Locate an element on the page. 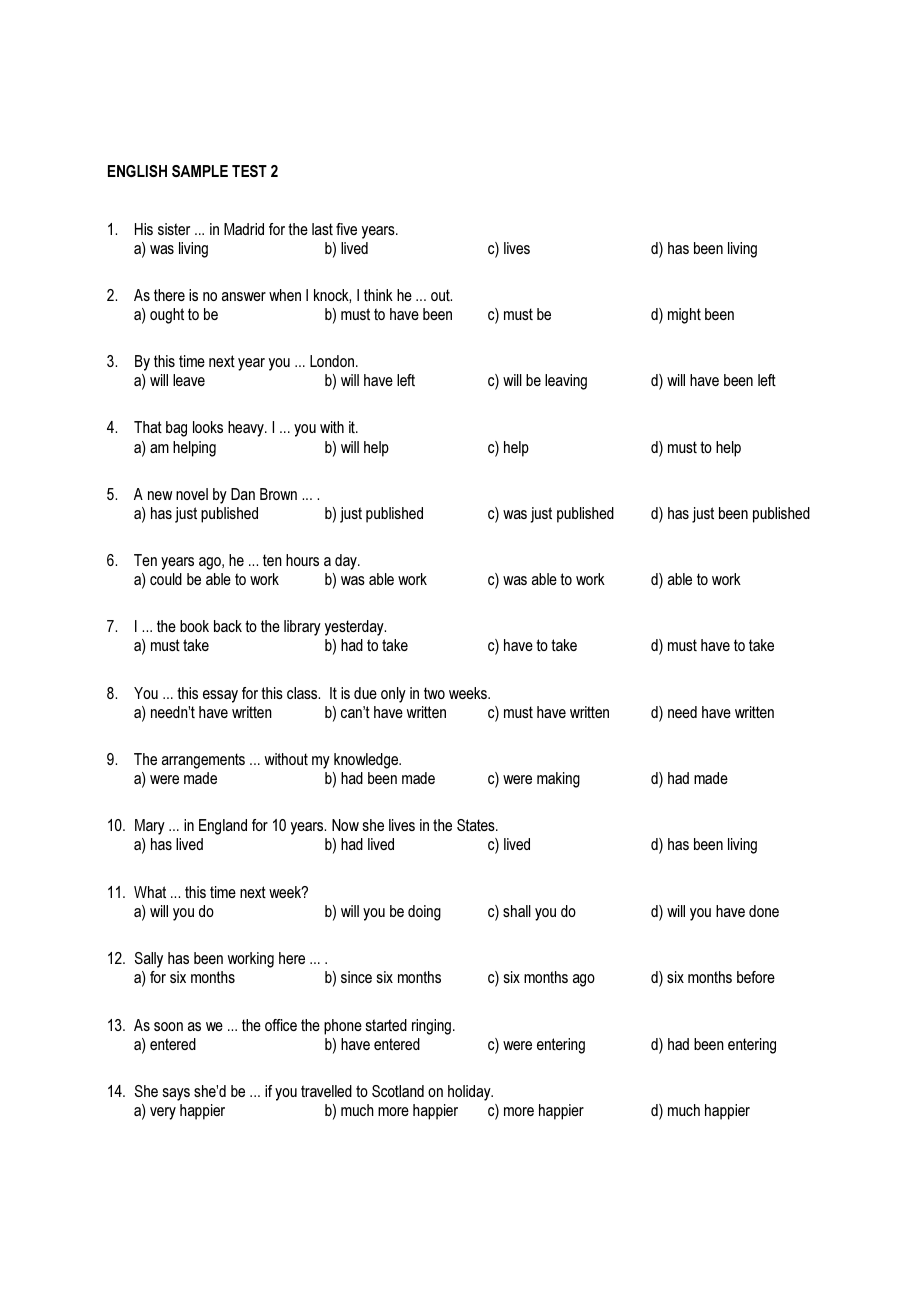 Image resolution: width=924 pixels, height=1308 pixels. says is located at coordinates (176, 1094).
